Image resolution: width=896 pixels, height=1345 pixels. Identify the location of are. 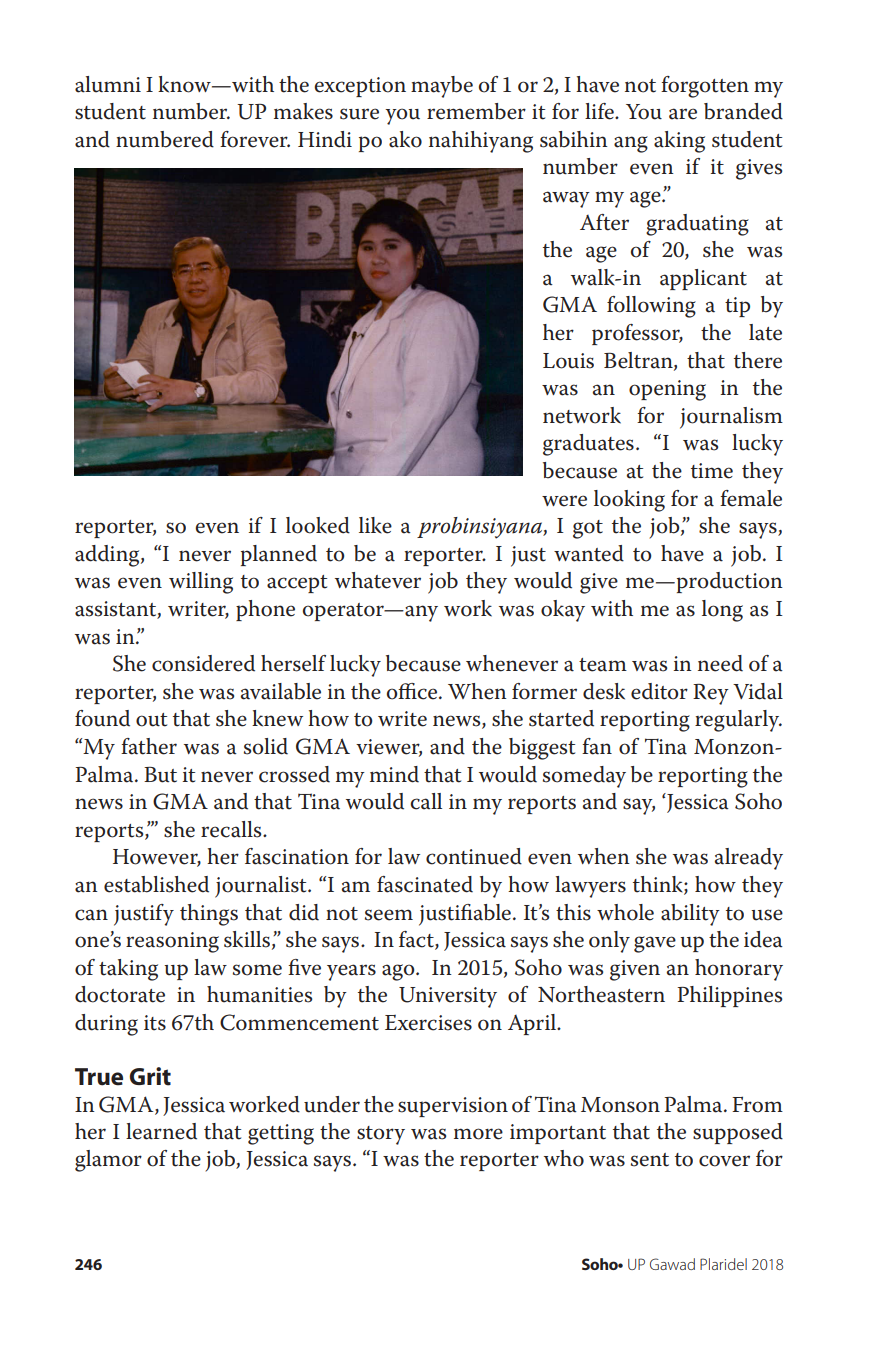
(683, 114).
